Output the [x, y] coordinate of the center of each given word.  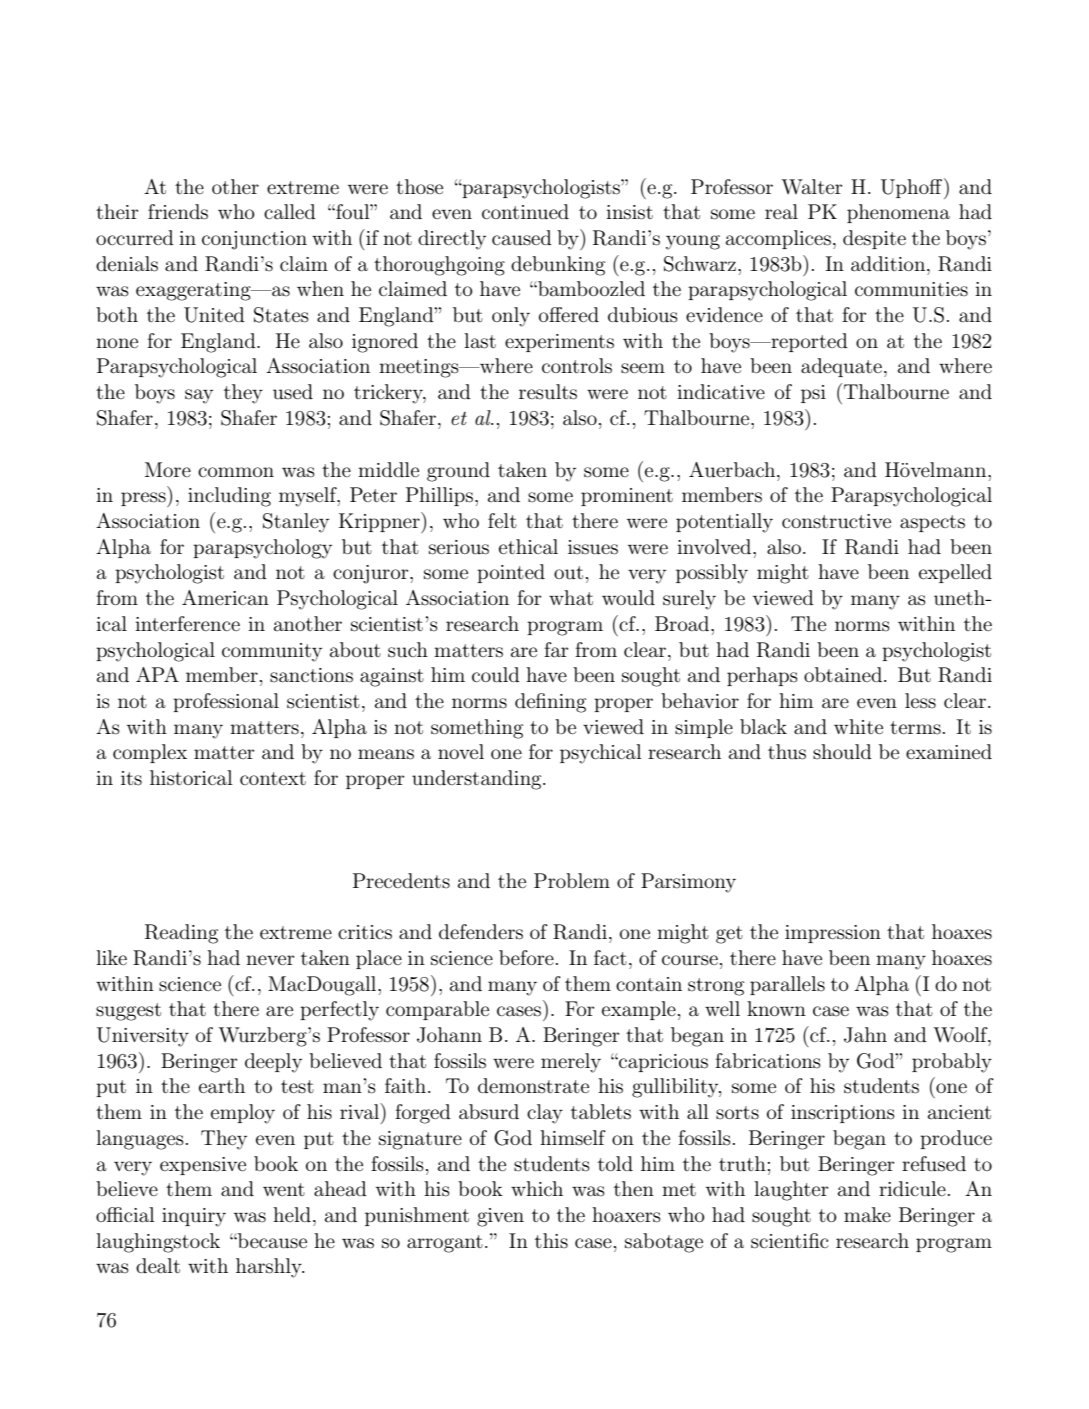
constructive [836, 521]
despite [874, 239]
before [526, 957]
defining [550, 703]
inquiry [194, 1217]
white [858, 726]
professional [226, 702]
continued [525, 212]
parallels [787, 985]
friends [178, 212]
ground [458, 472]
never [270, 960]
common [236, 472]
